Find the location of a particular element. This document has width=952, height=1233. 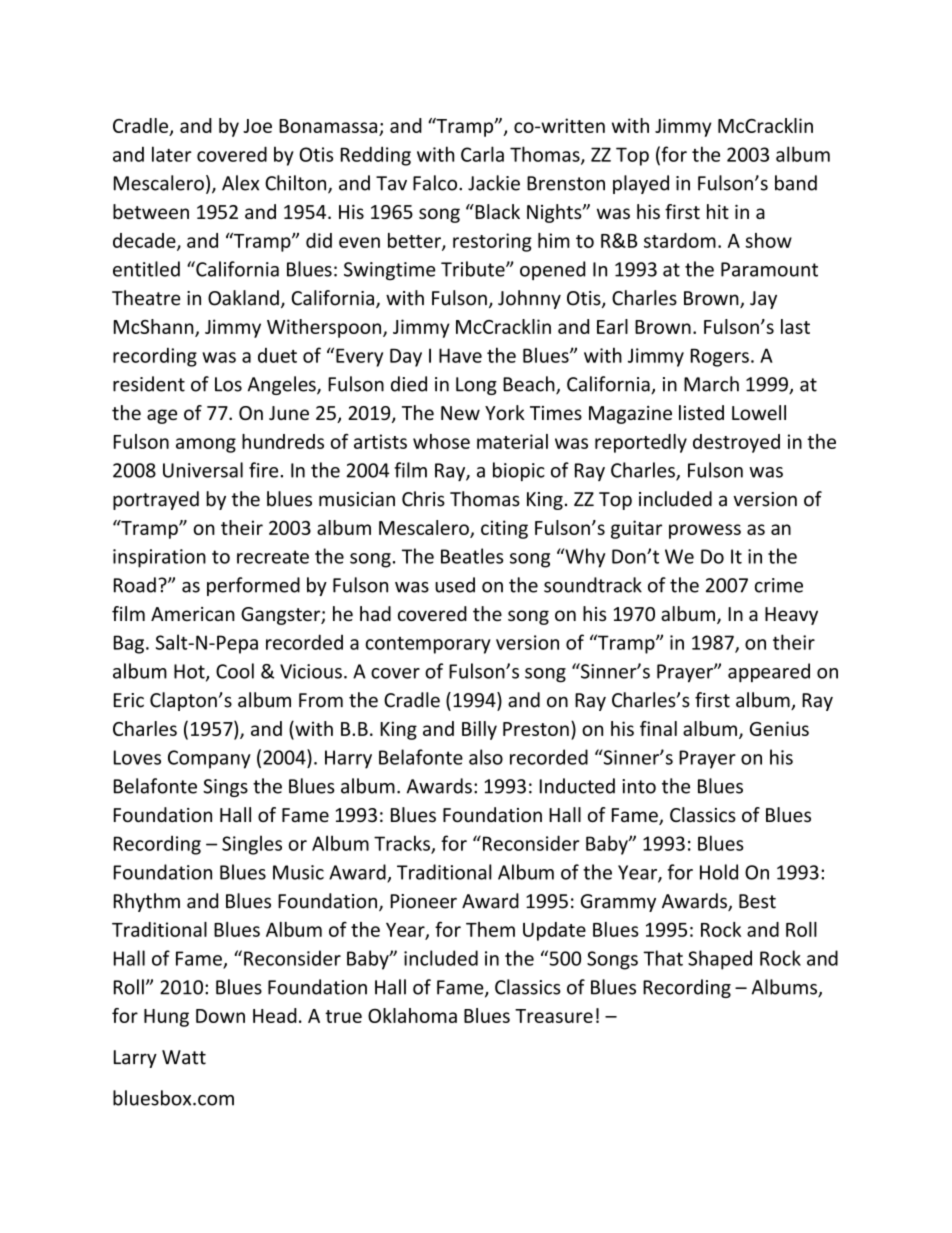

hit is located at coordinates (718, 211).
